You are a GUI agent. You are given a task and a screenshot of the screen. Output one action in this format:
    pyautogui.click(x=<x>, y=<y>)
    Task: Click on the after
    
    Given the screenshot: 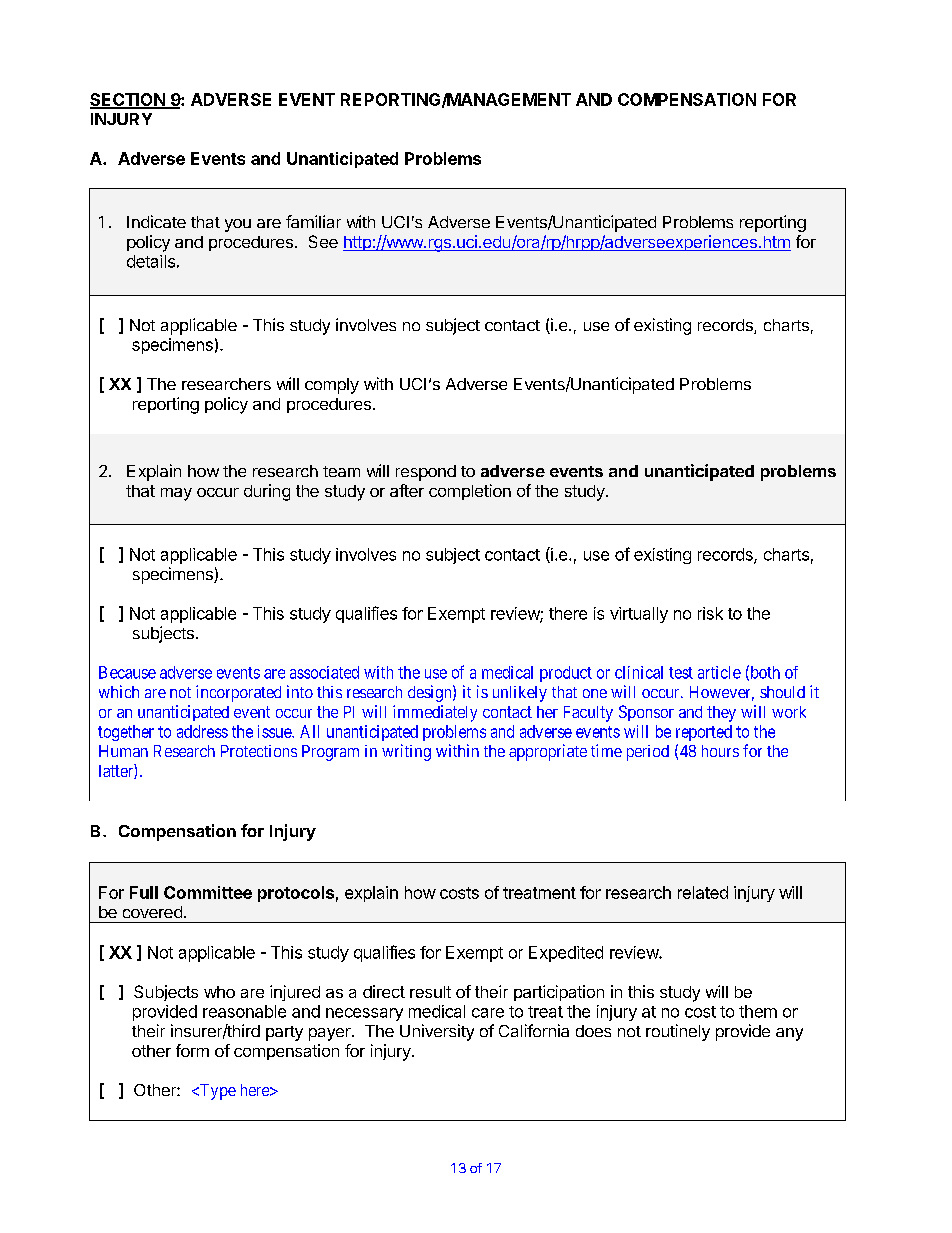 What is the action you would take?
    pyautogui.click(x=407, y=490)
